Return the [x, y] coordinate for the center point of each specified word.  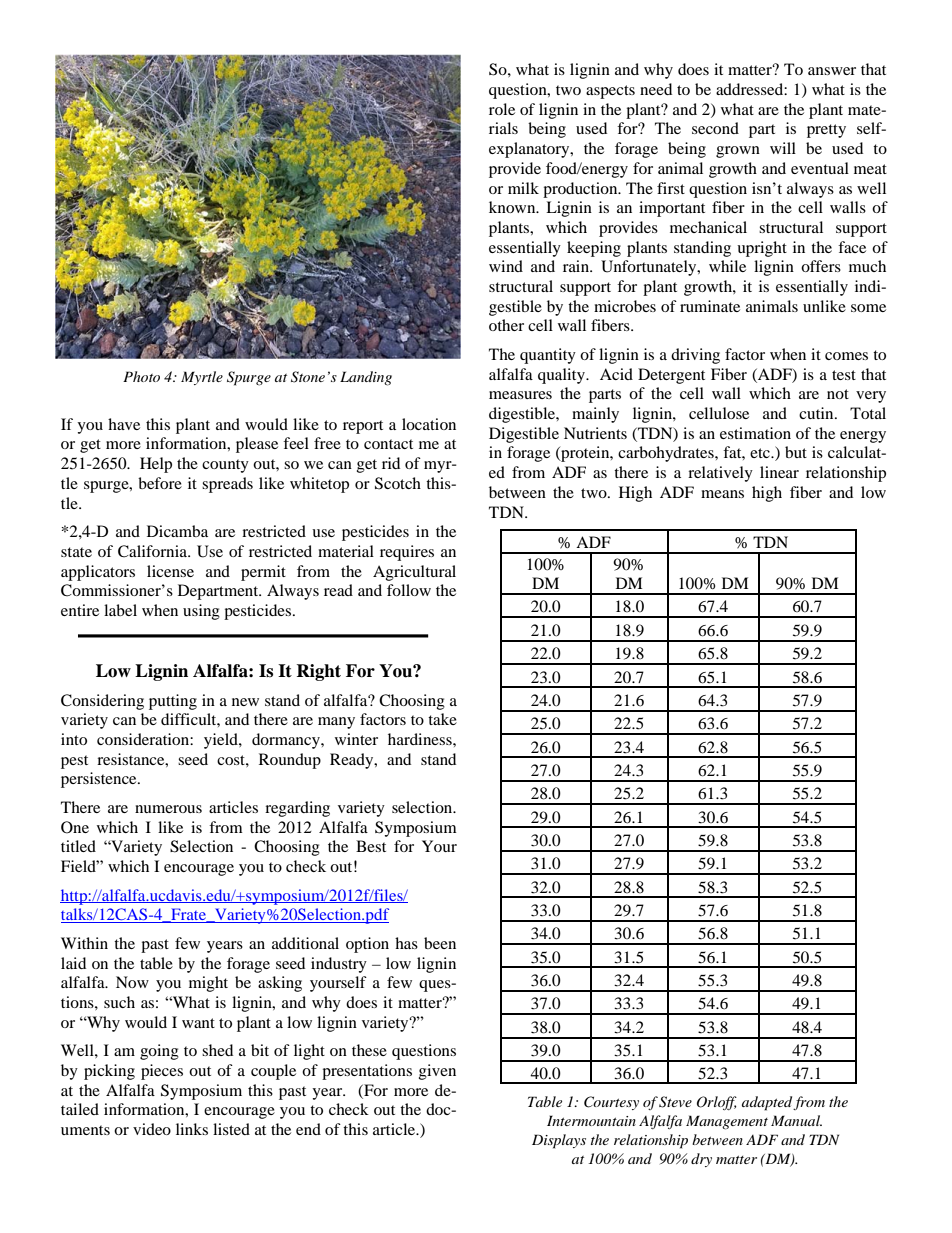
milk [523, 188]
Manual [796, 1120]
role [502, 109]
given [437, 1072]
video [152, 1129]
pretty [826, 131]
